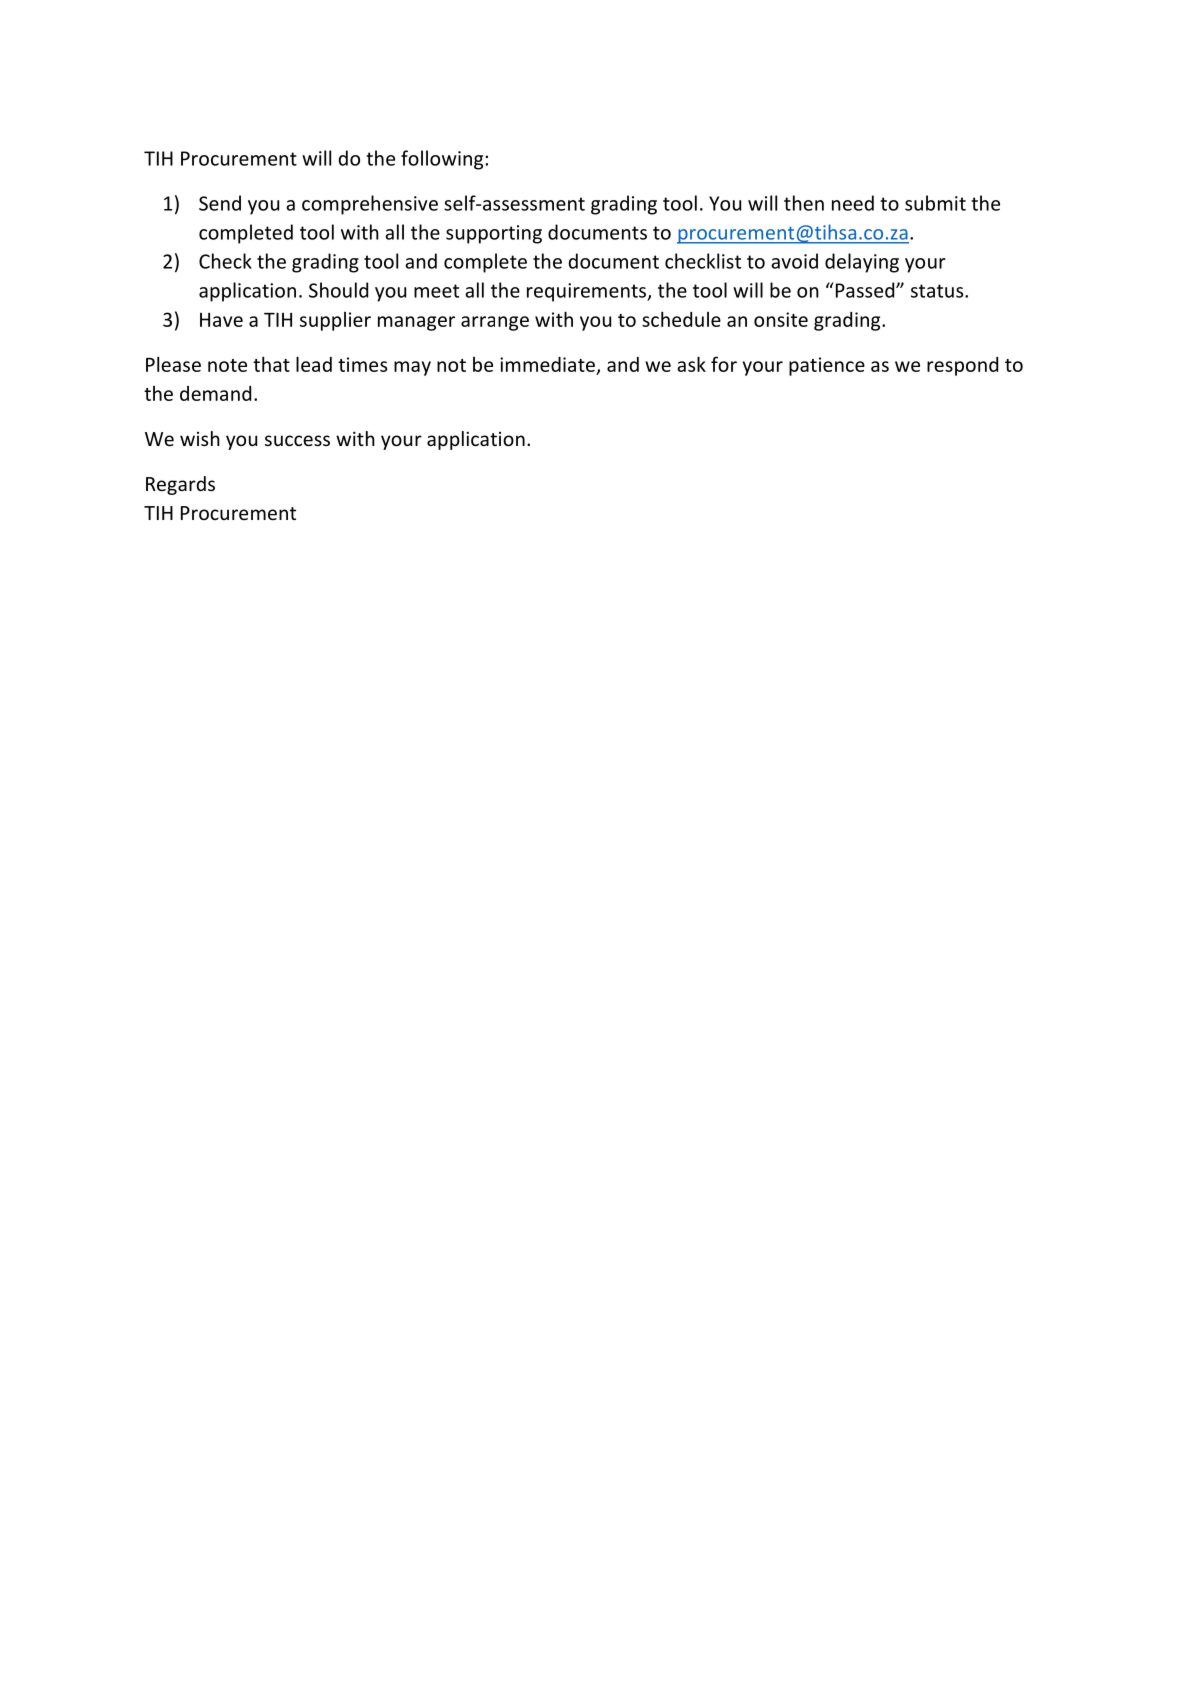 Image resolution: width=1193 pixels, height=1688 pixels. Describe the element at coordinates (443, 160) in the document. I see `following` at that location.
